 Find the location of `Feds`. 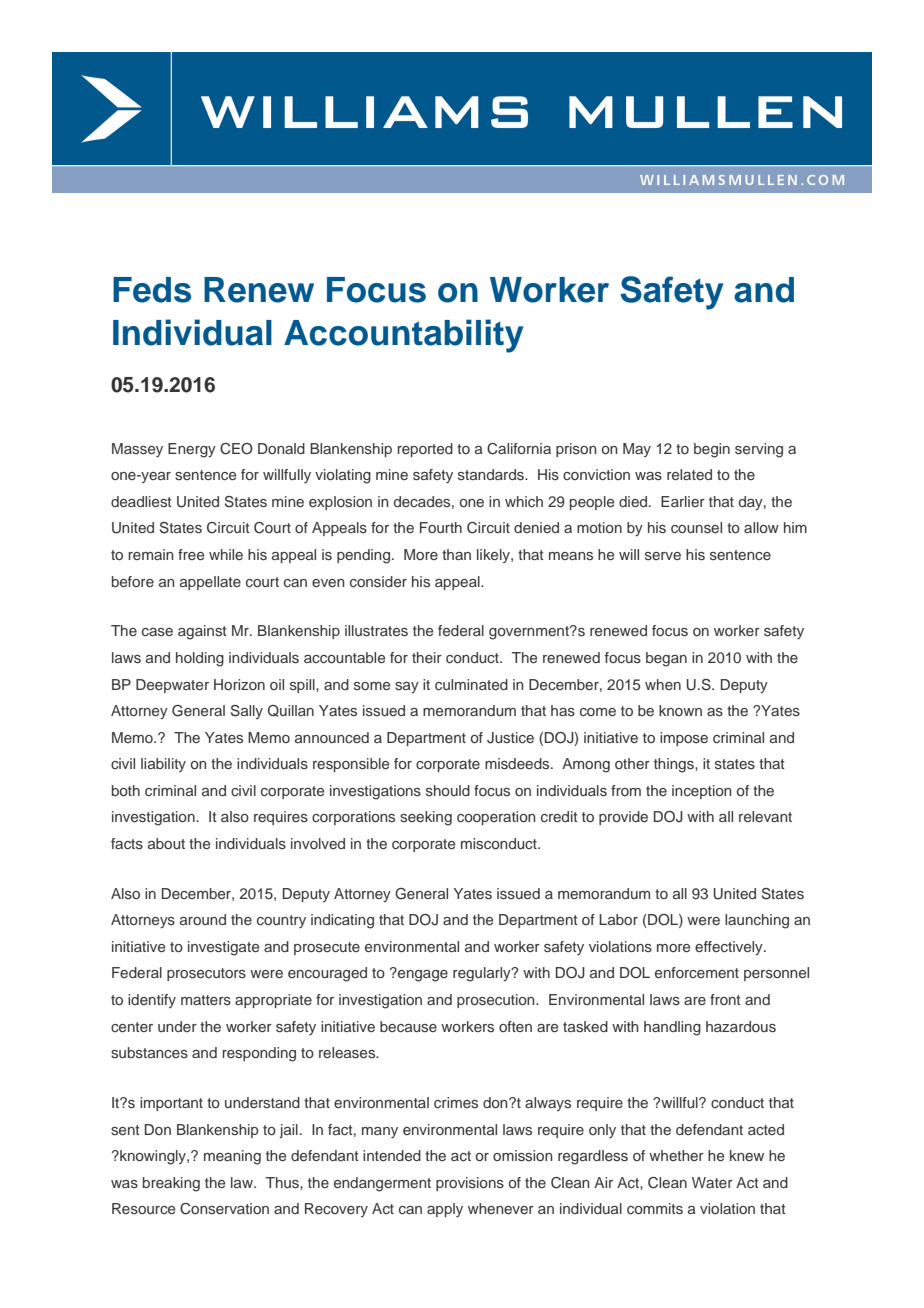

Feds is located at coordinates (152, 290).
